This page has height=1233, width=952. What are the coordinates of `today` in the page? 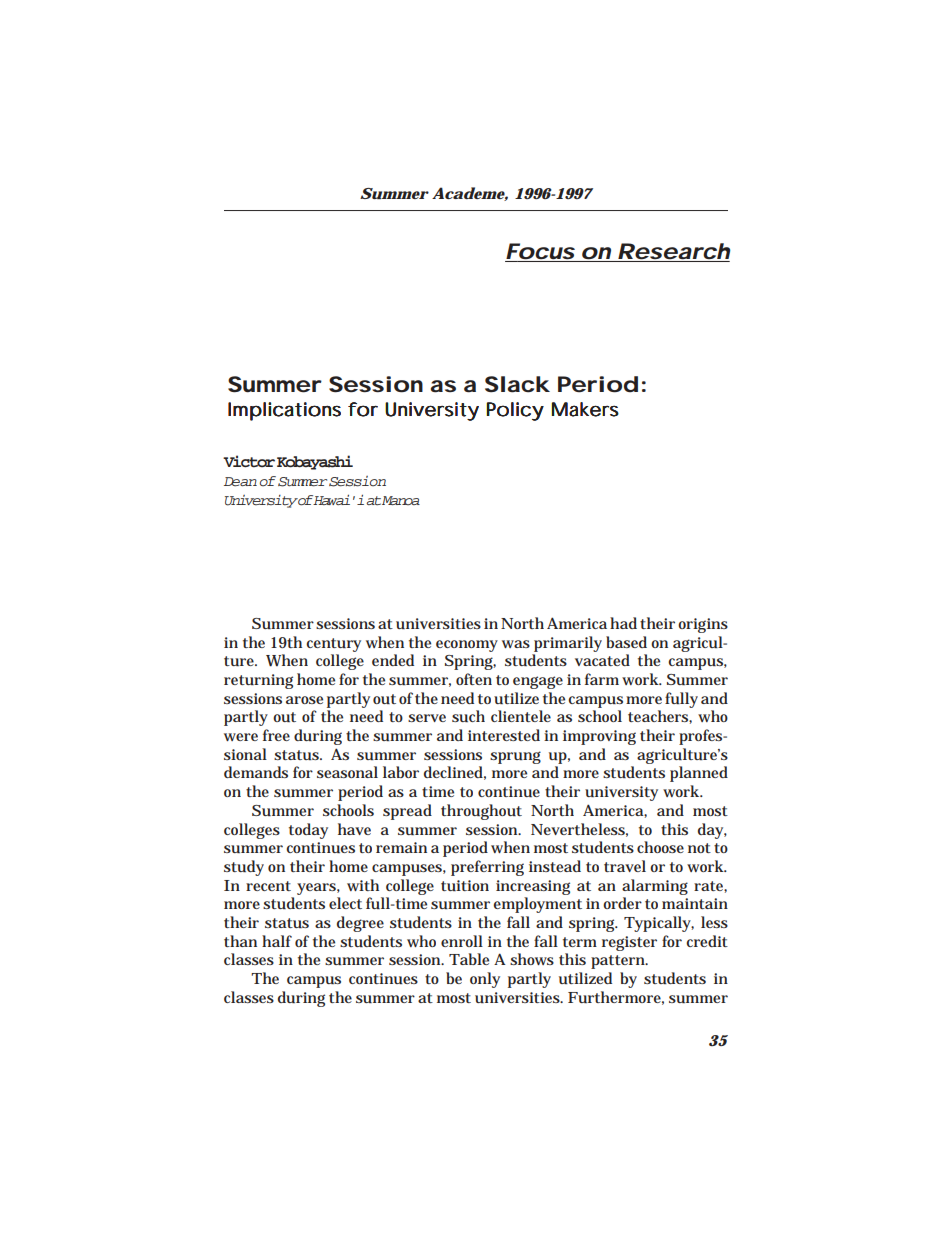 It's located at (308, 831).
